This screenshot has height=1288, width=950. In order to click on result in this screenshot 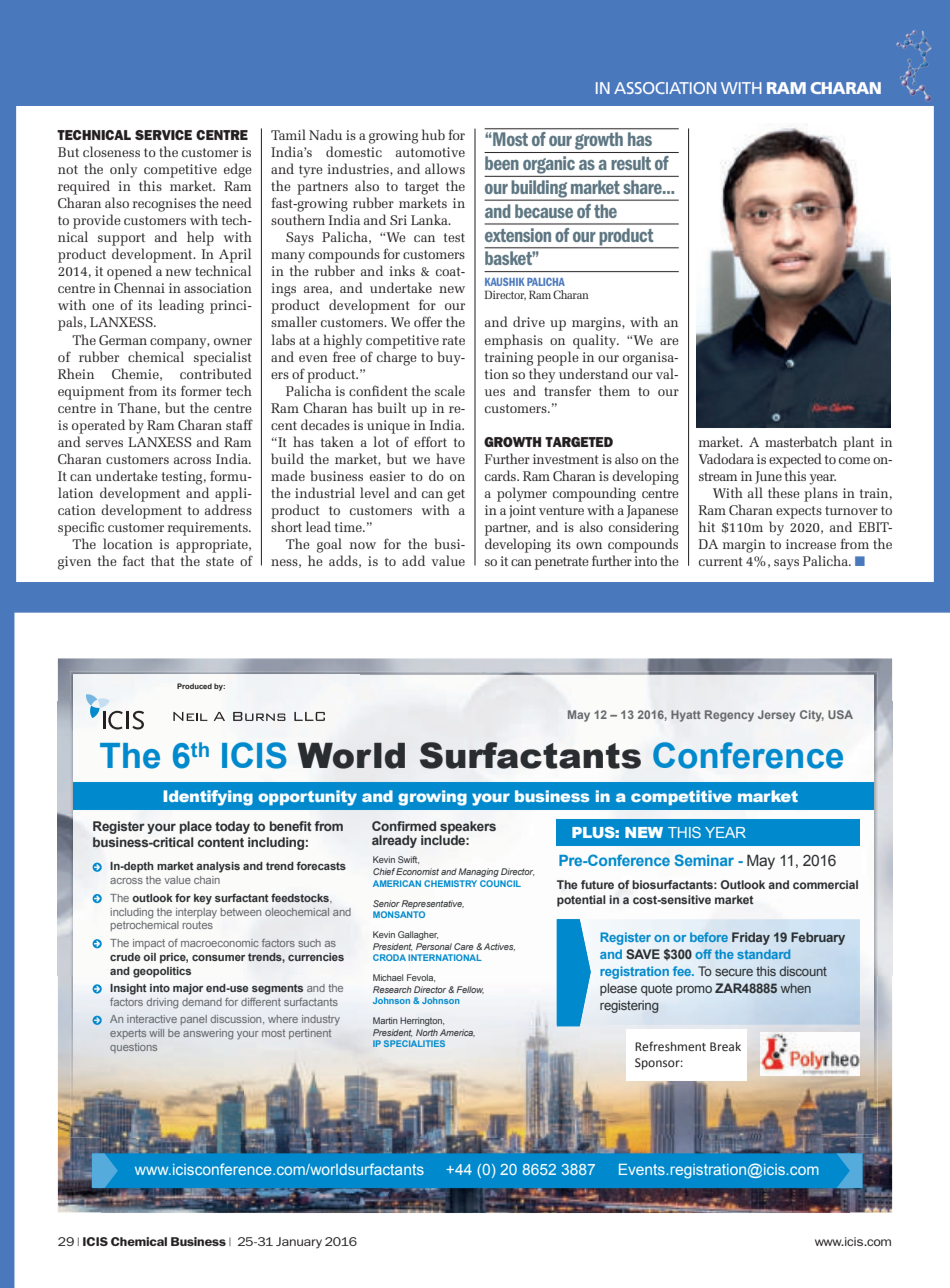, I will do `click(631, 163)`.
